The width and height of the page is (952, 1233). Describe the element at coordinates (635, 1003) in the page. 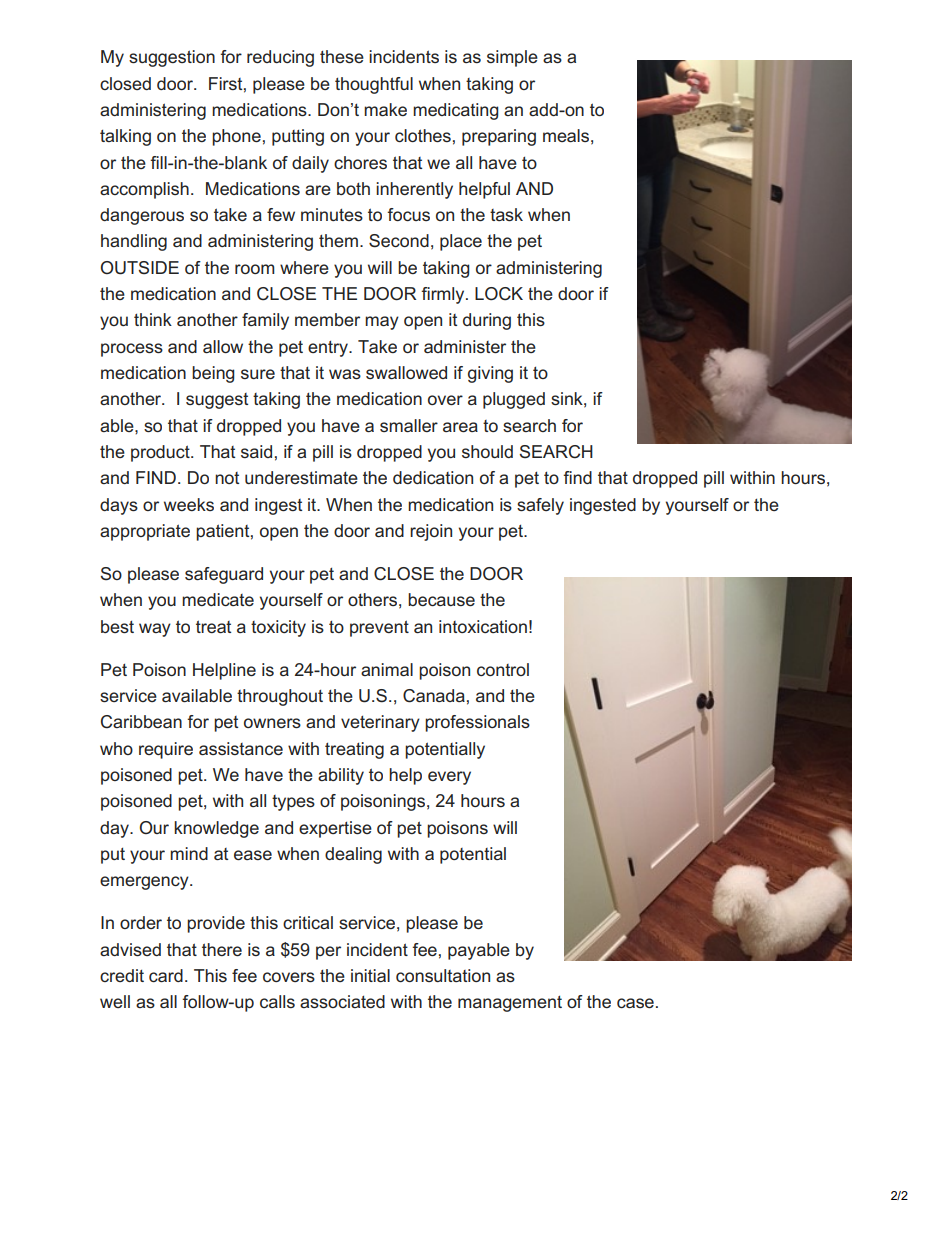

I see `case` at that location.
